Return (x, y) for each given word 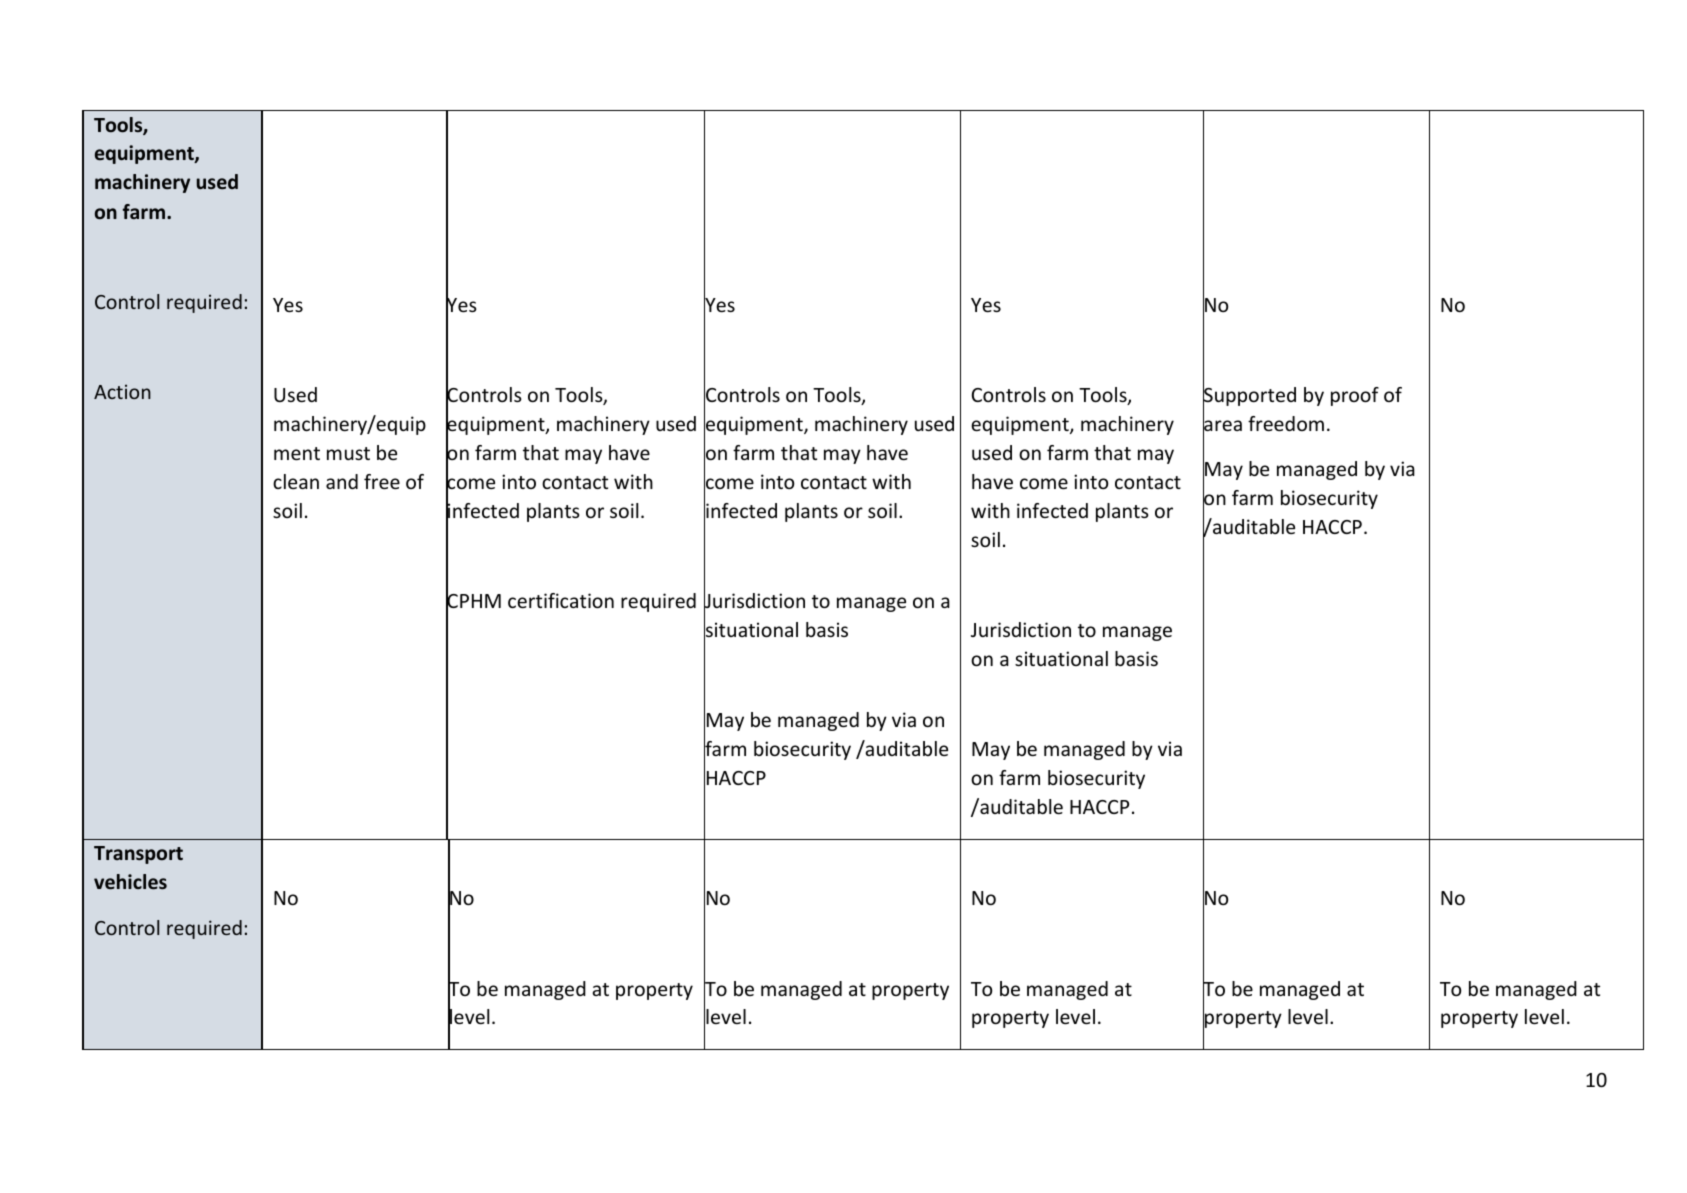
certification (561, 600)
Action (122, 391)
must (348, 453)
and (342, 481)
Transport (138, 855)
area (1222, 426)
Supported (1249, 397)
